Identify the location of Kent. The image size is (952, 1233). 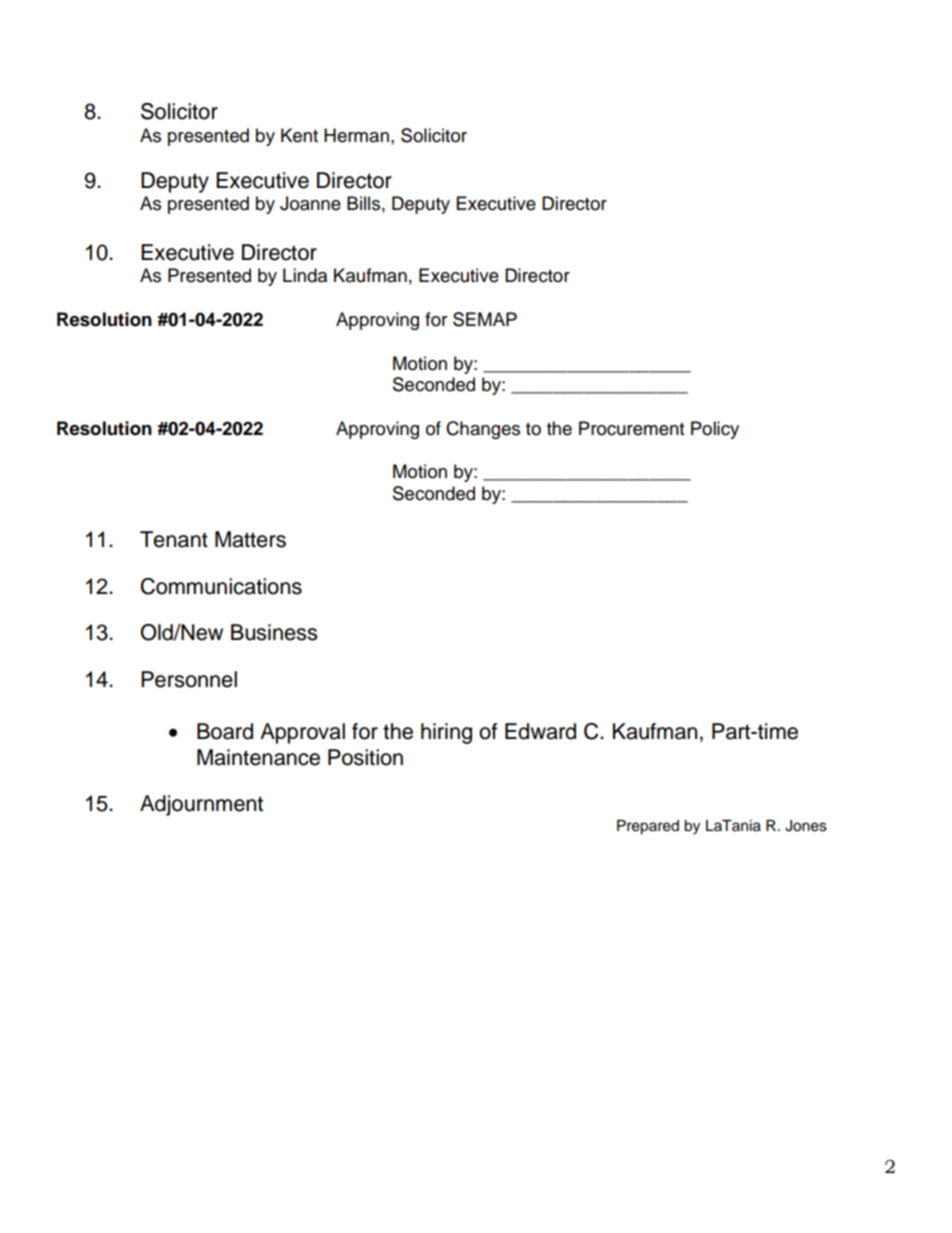
(299, 135).
